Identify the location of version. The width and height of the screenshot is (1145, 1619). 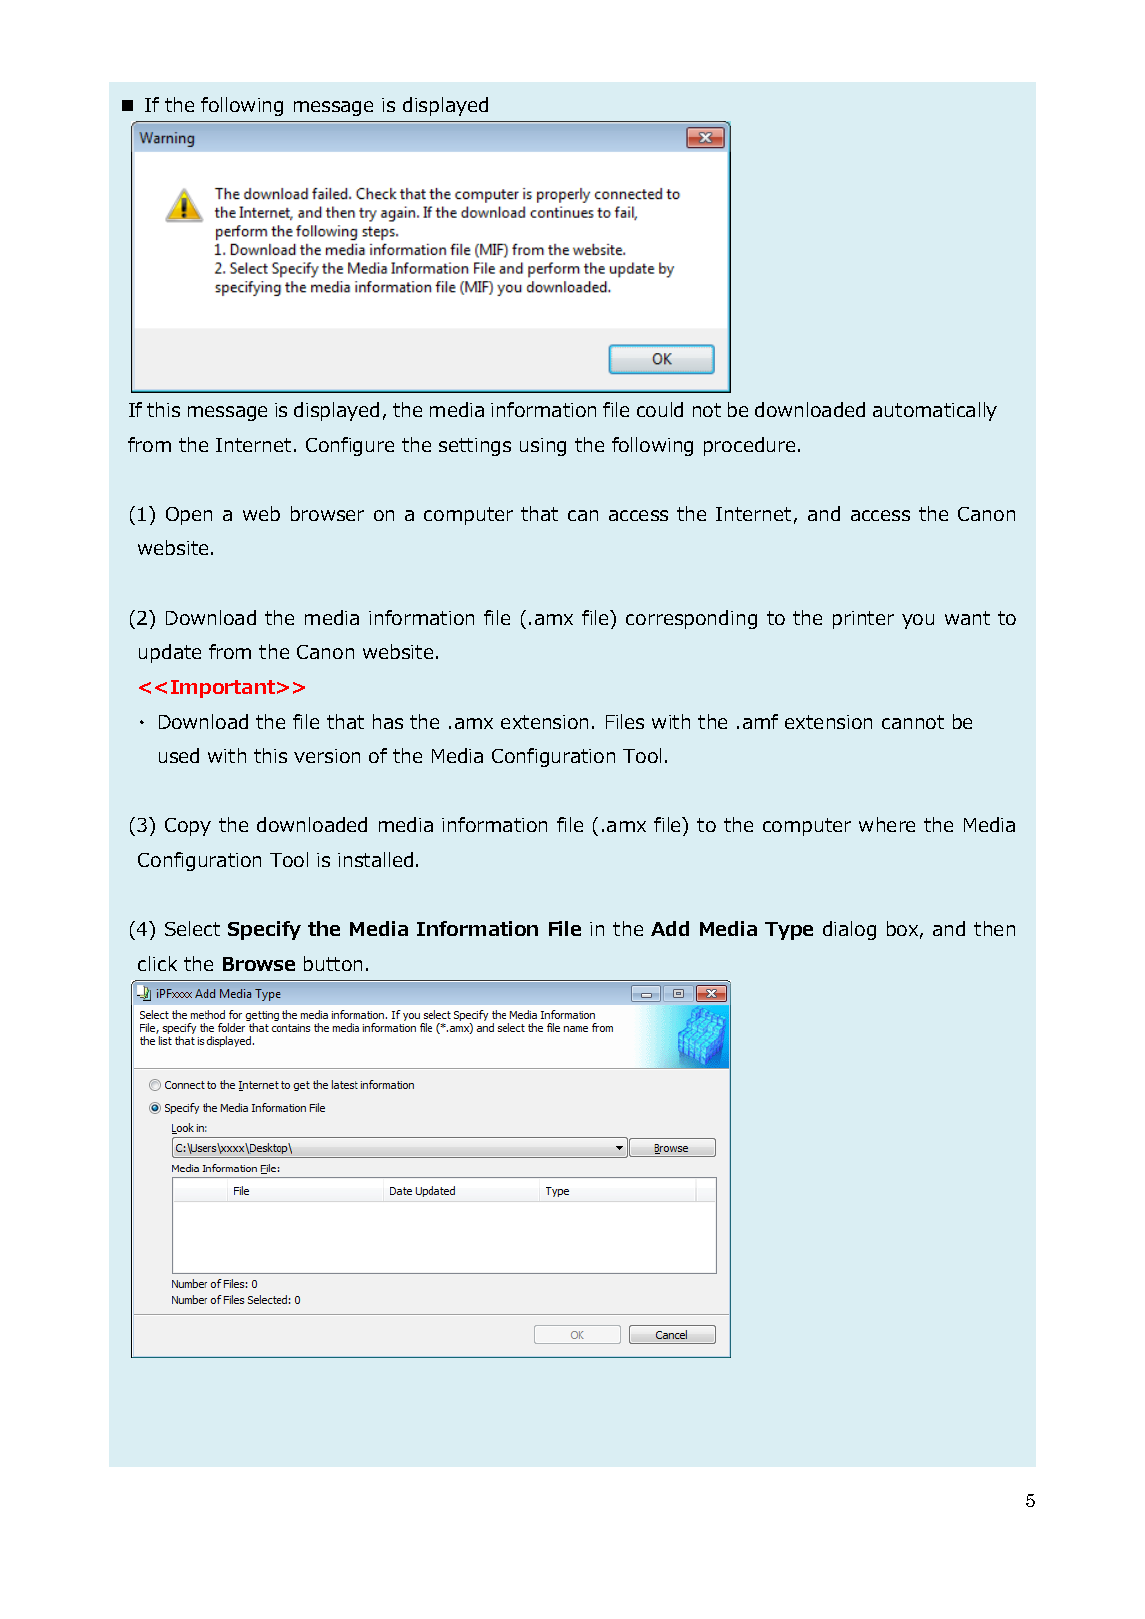
(327, 756).
